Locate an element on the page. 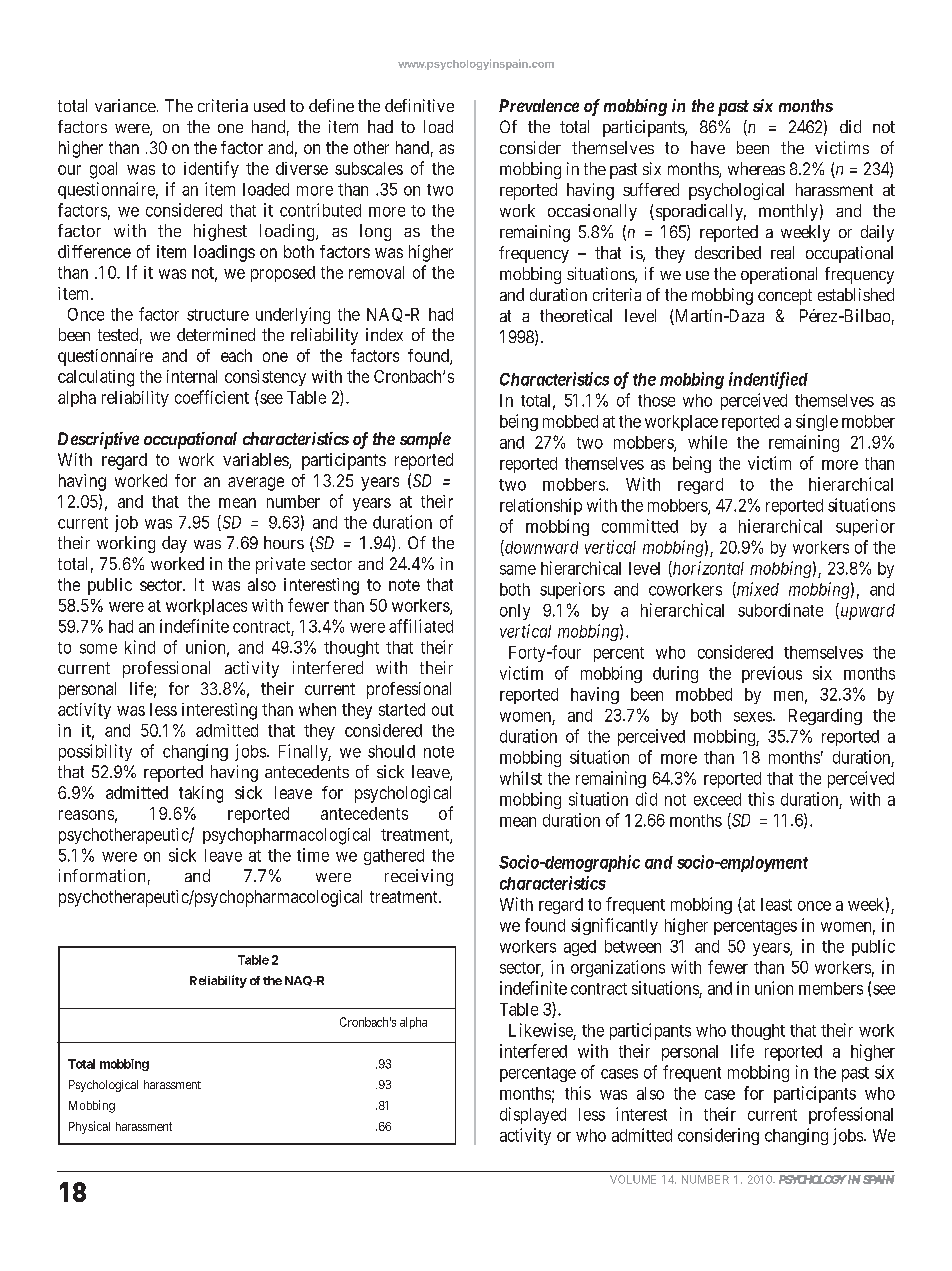 The width and height of the document is (952, 1271). information is located at coordinates (102, 875).
